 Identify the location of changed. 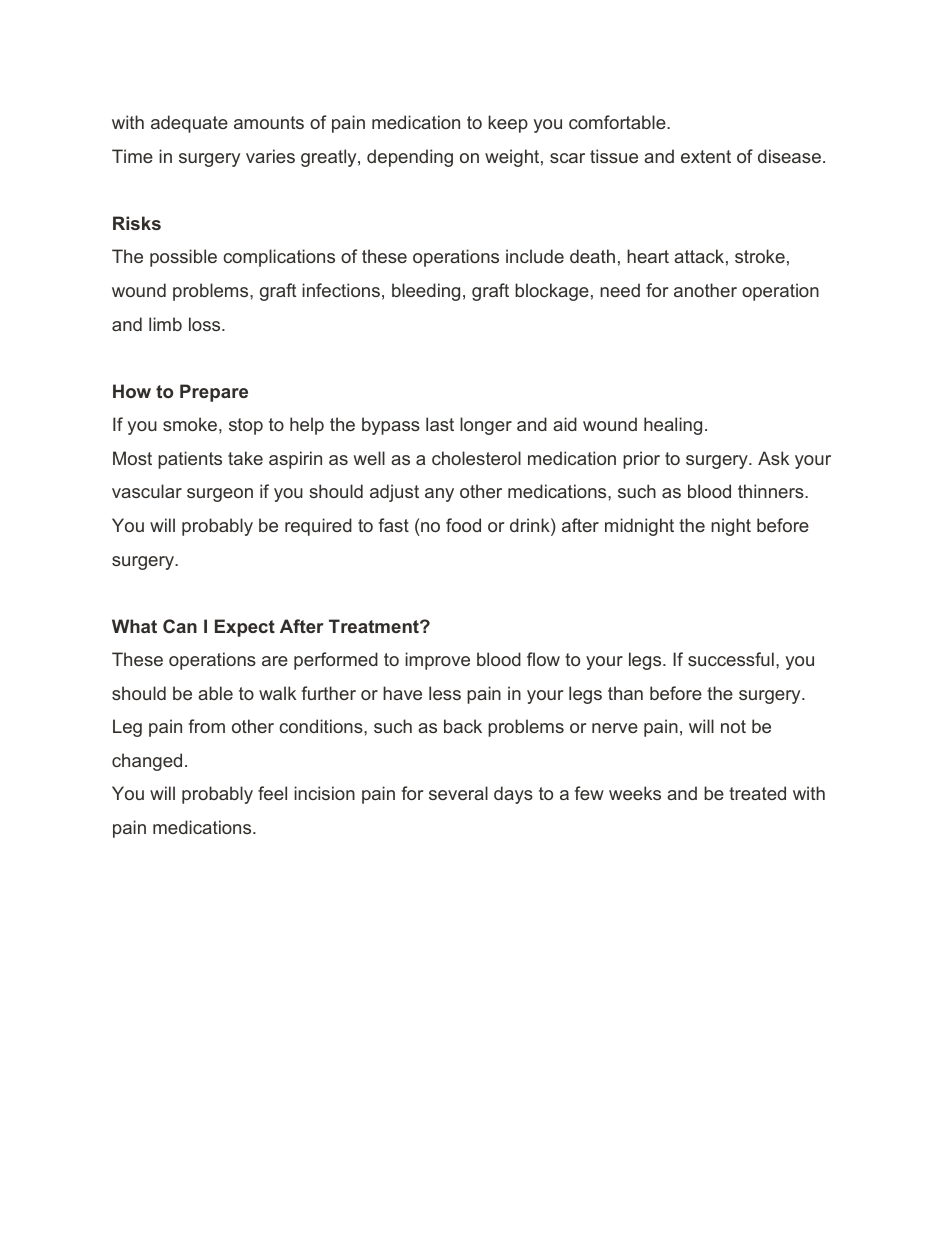
(147, 762).
